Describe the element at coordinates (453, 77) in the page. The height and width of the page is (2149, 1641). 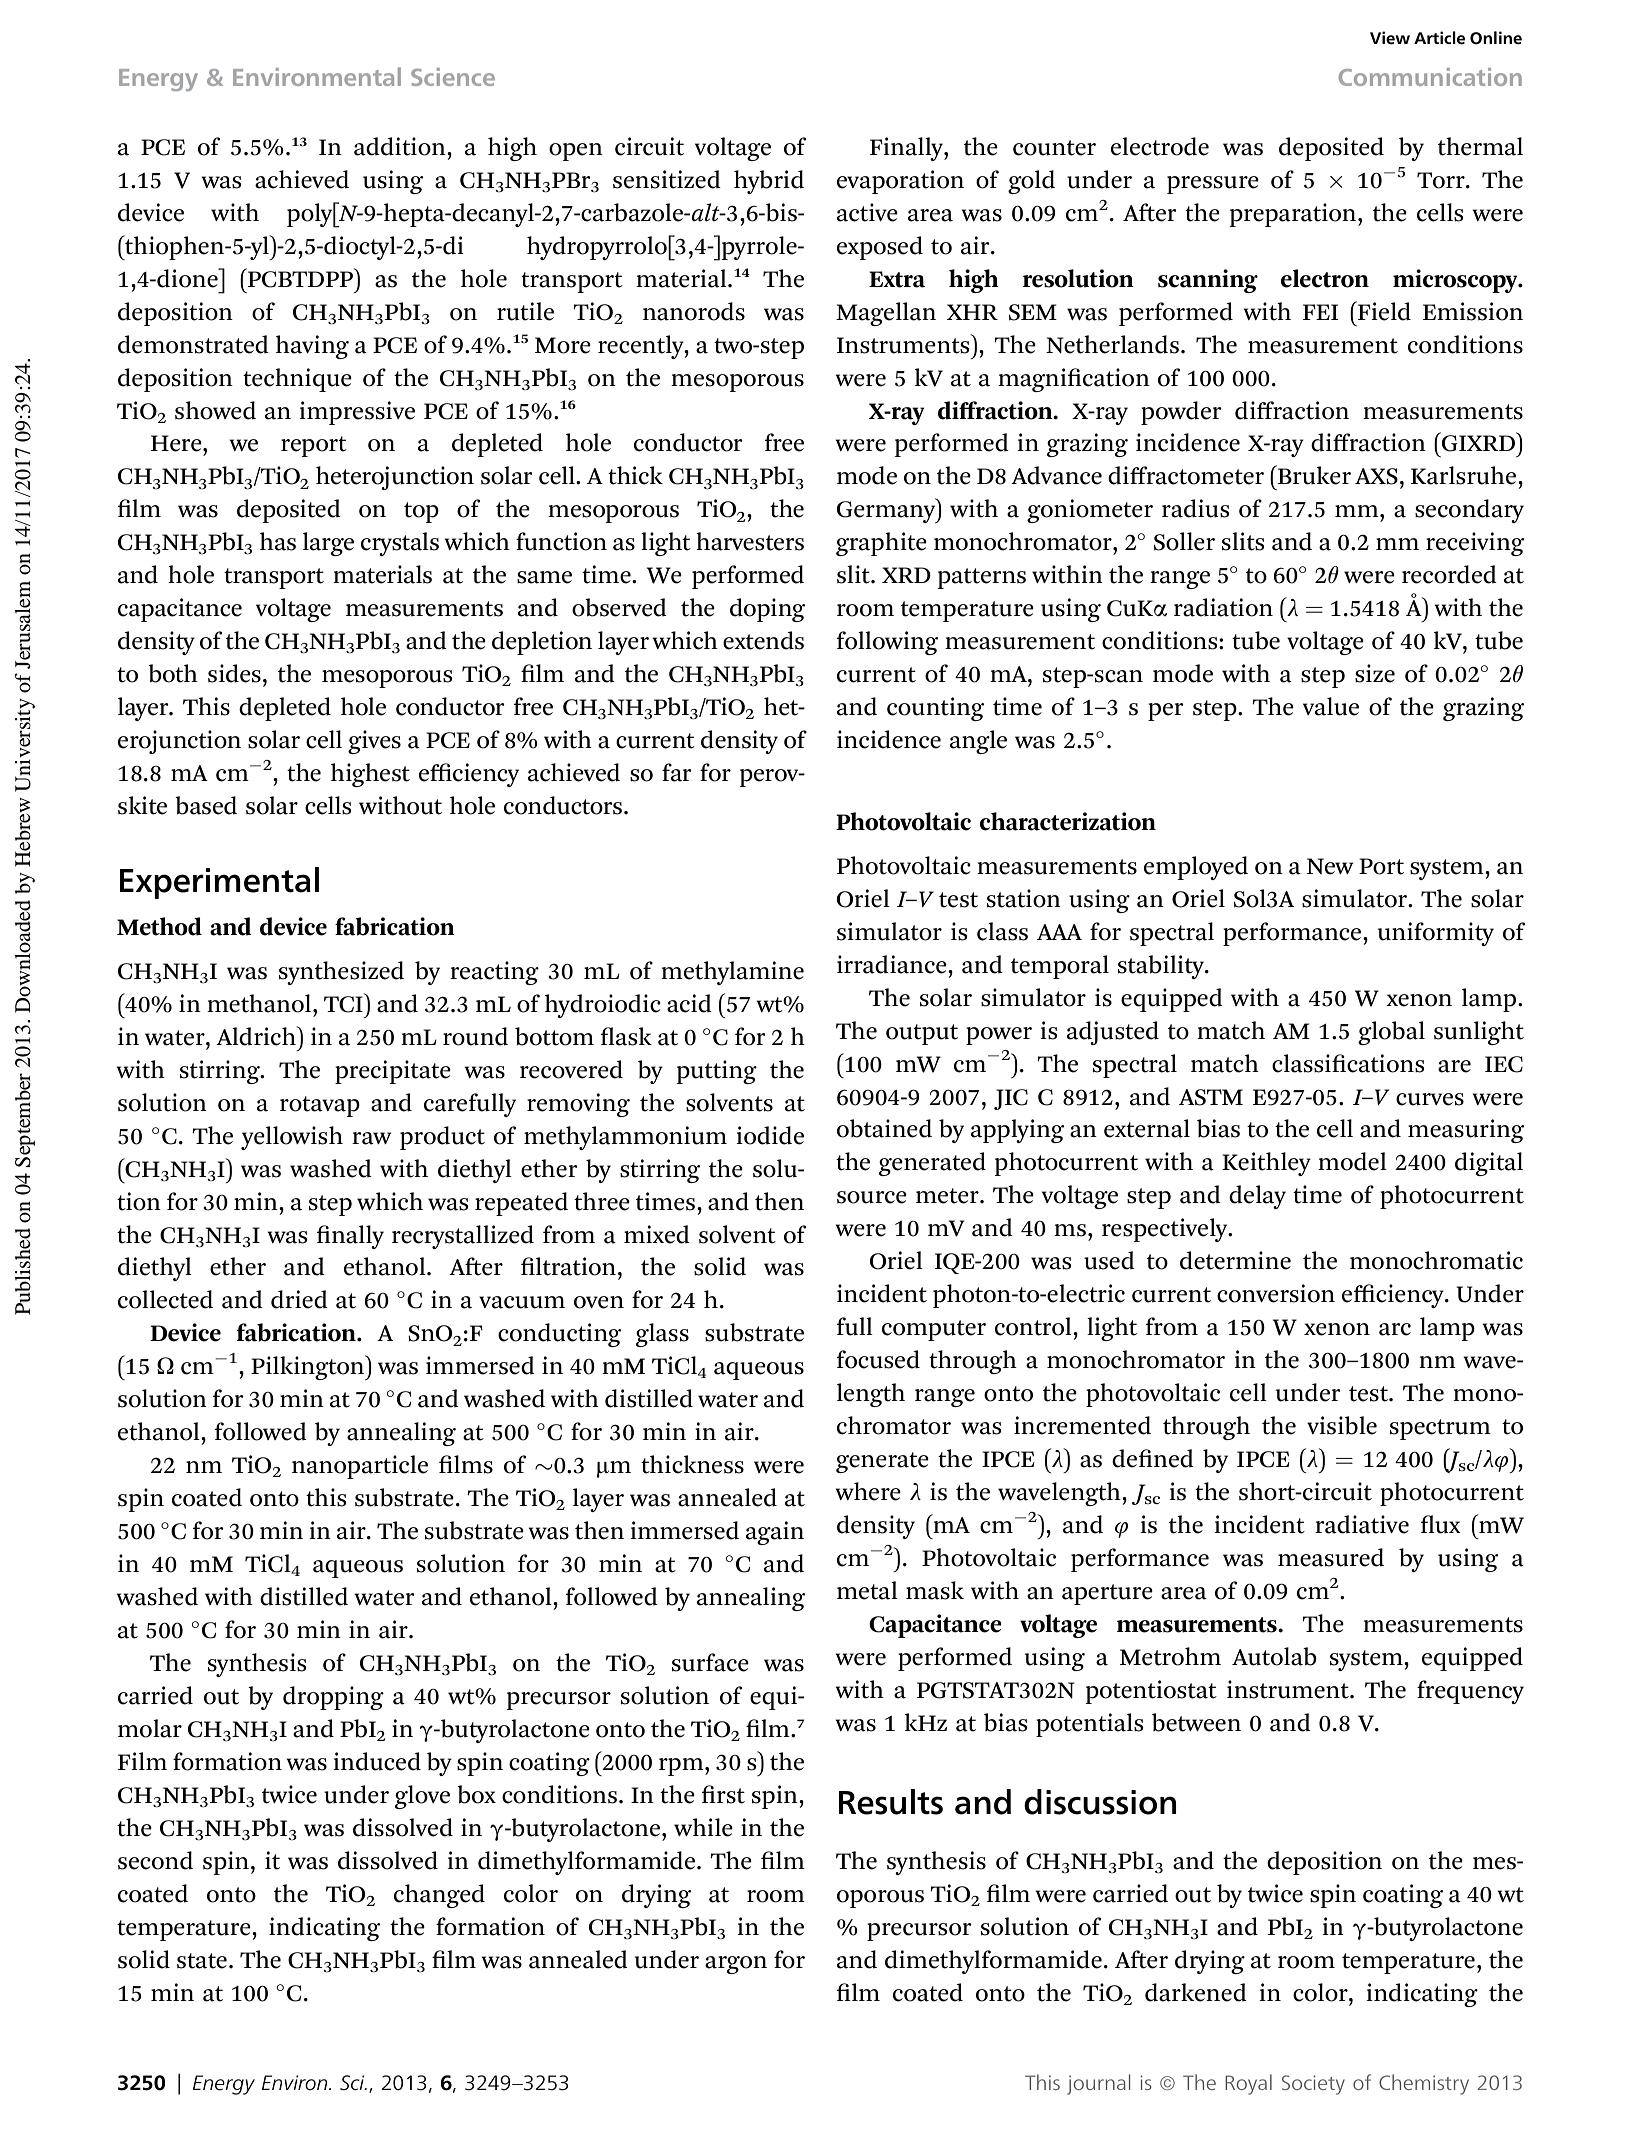
I see `Science` at that location.
